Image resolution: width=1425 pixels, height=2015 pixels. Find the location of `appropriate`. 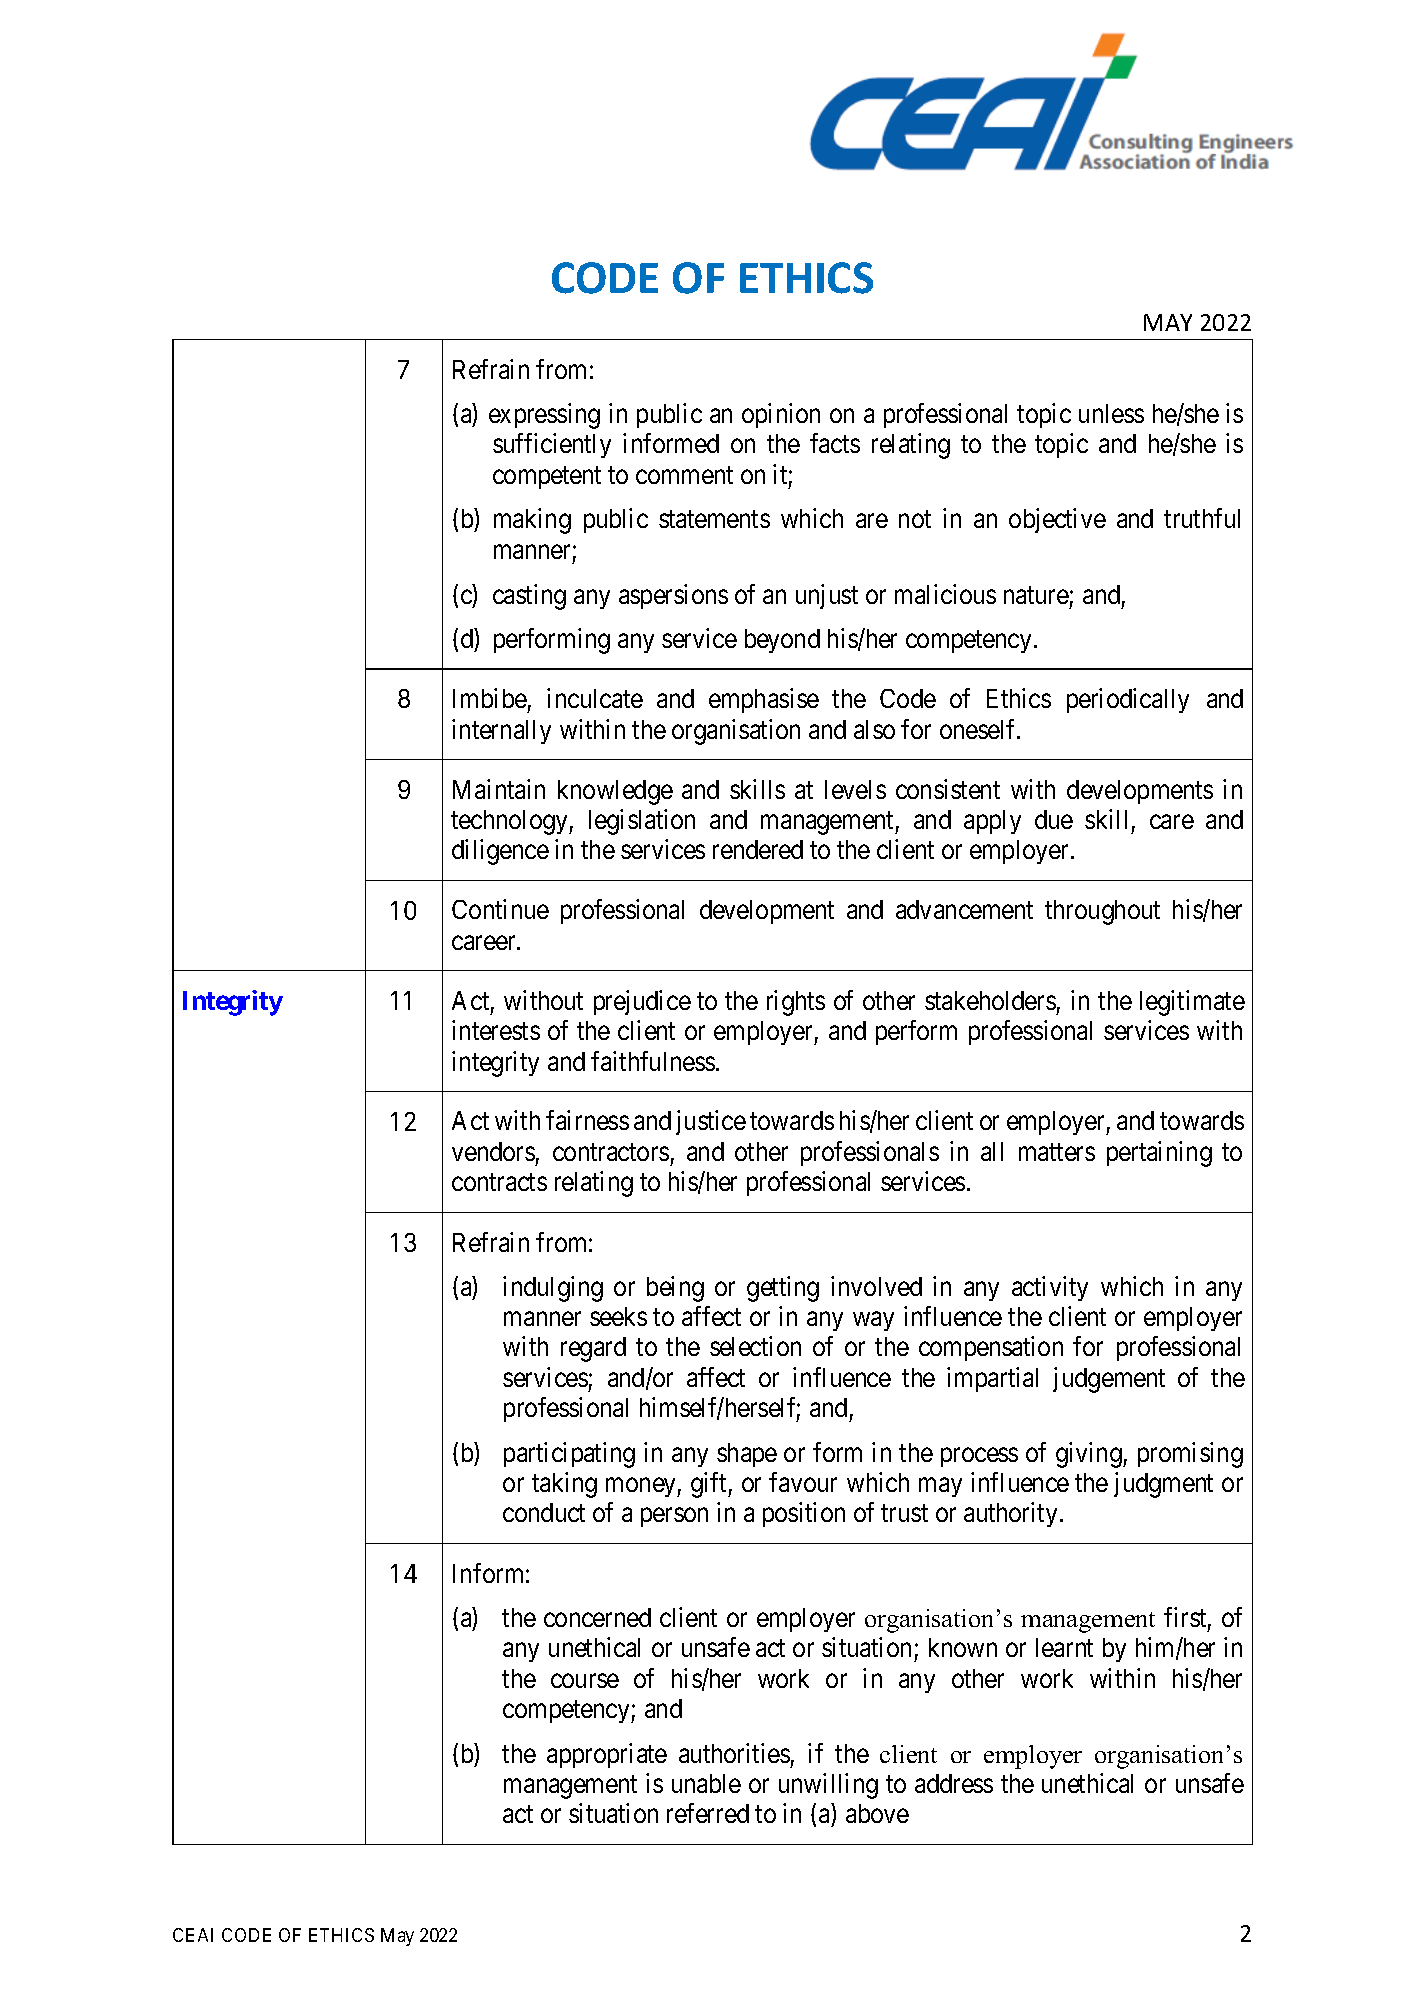

appropriate is located at coordinates (607, 1755).
